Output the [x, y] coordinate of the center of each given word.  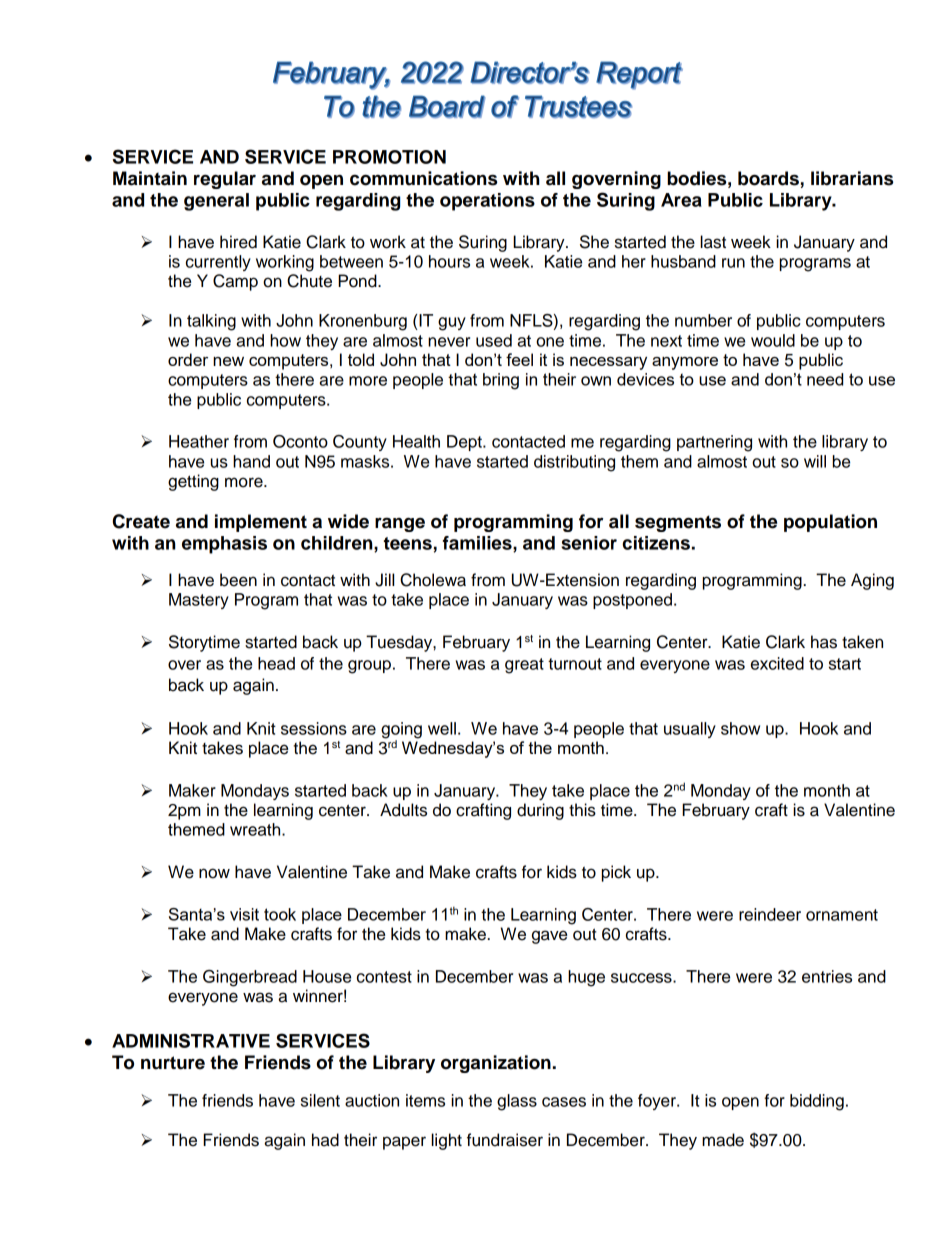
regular [225, 180]
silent [320, 1100]
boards [768, 178]
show [740, 728]
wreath [256, 829]
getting [193, 482]
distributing [574, 463]
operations [487, 202]
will [815, 461]
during [540, 811]
